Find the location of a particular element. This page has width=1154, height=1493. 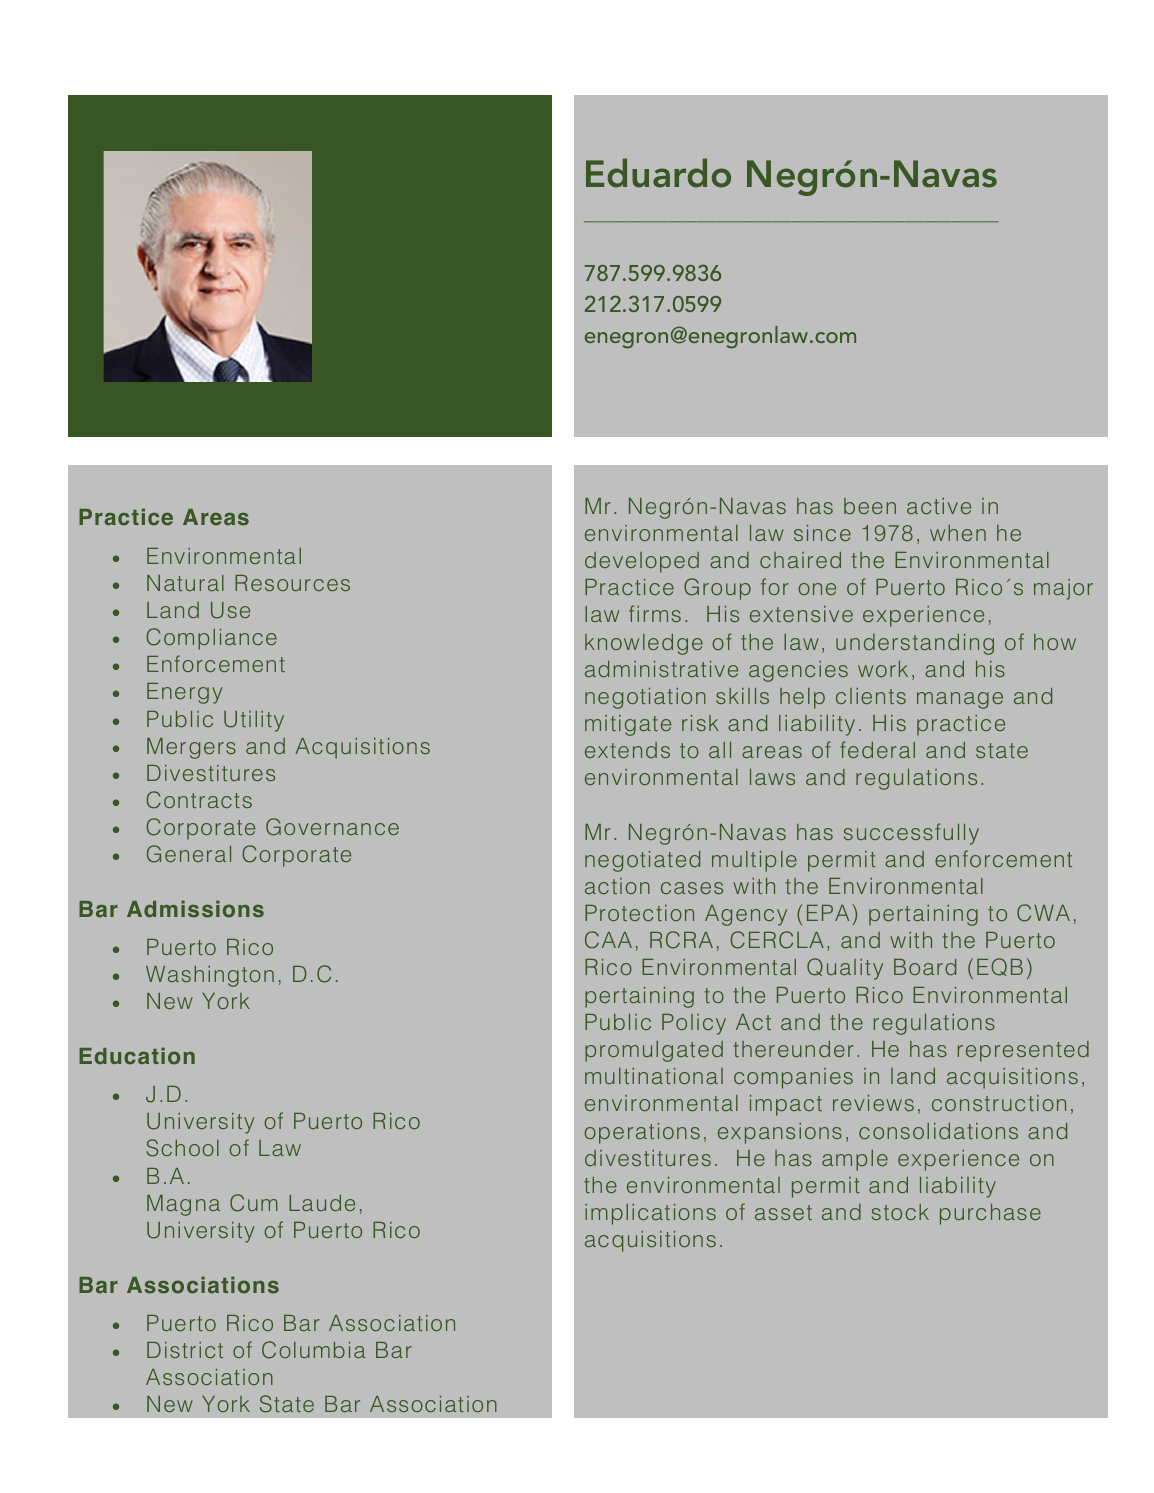

purchase is located at coordinates (990, 1214).
